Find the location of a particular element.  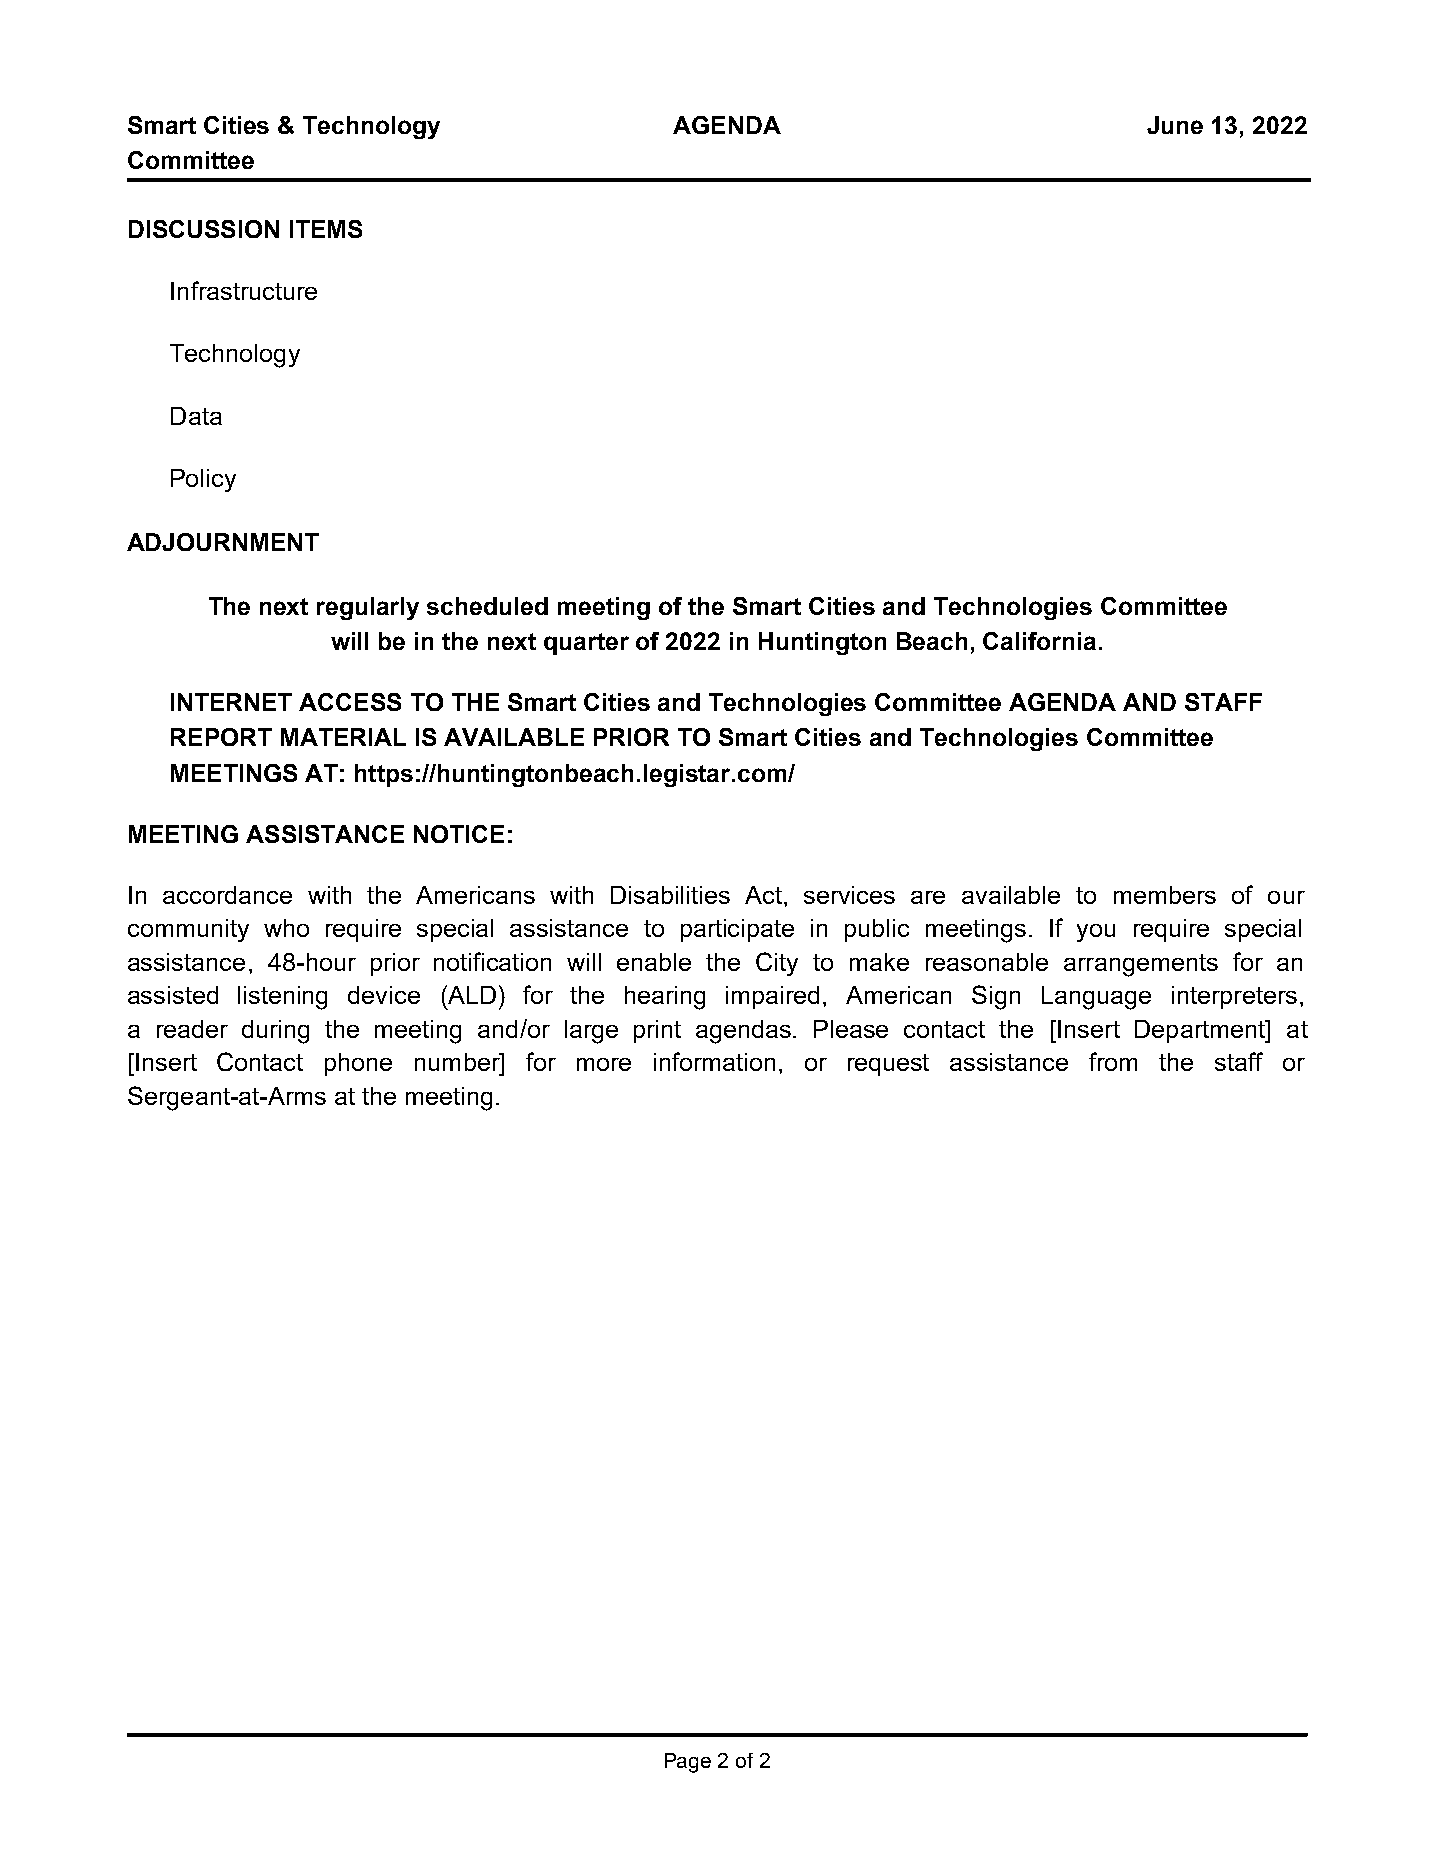

ITEMS is located at coordinates (326, 229).
